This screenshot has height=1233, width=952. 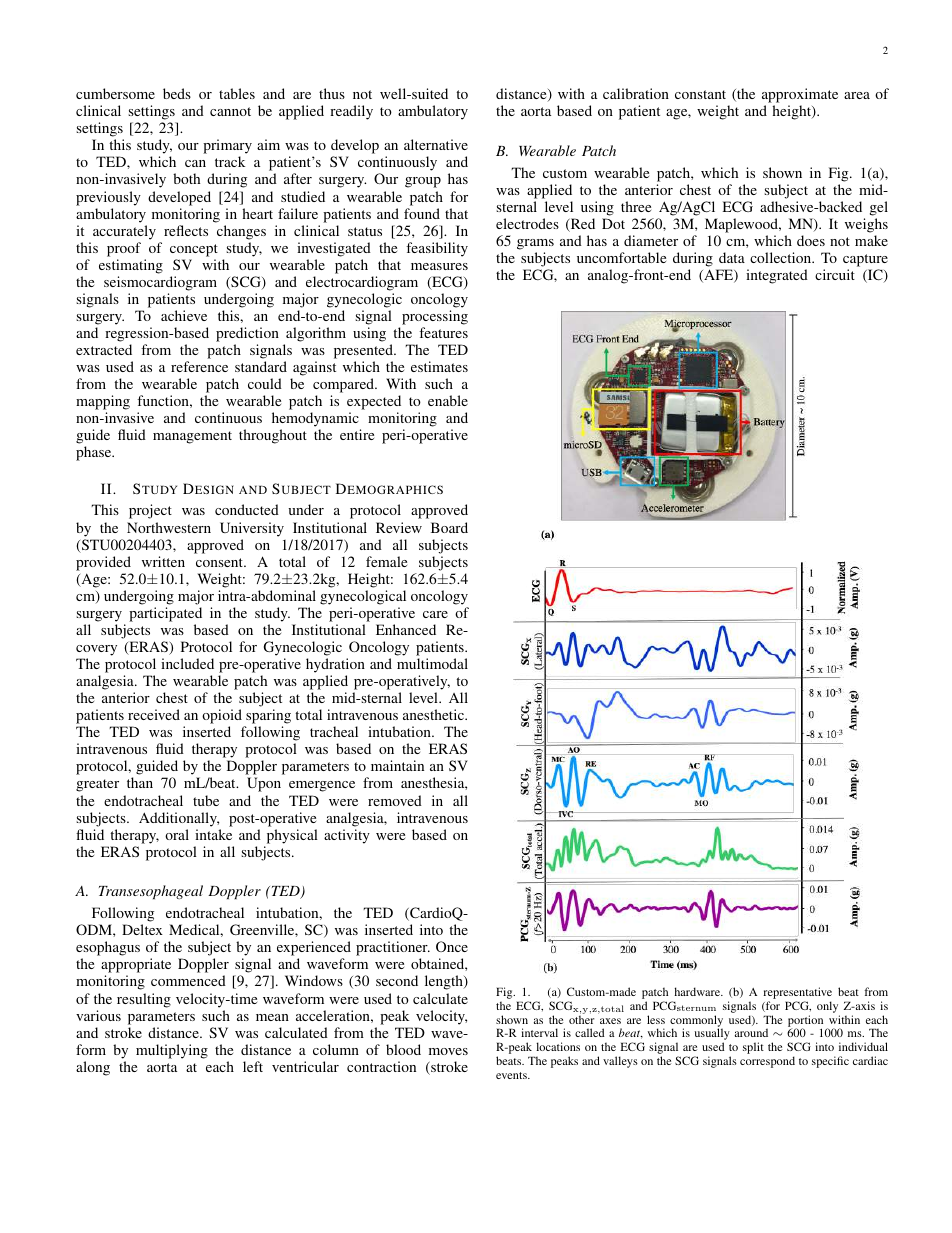 I want to click on moves, so click(x=448, y=1051).
